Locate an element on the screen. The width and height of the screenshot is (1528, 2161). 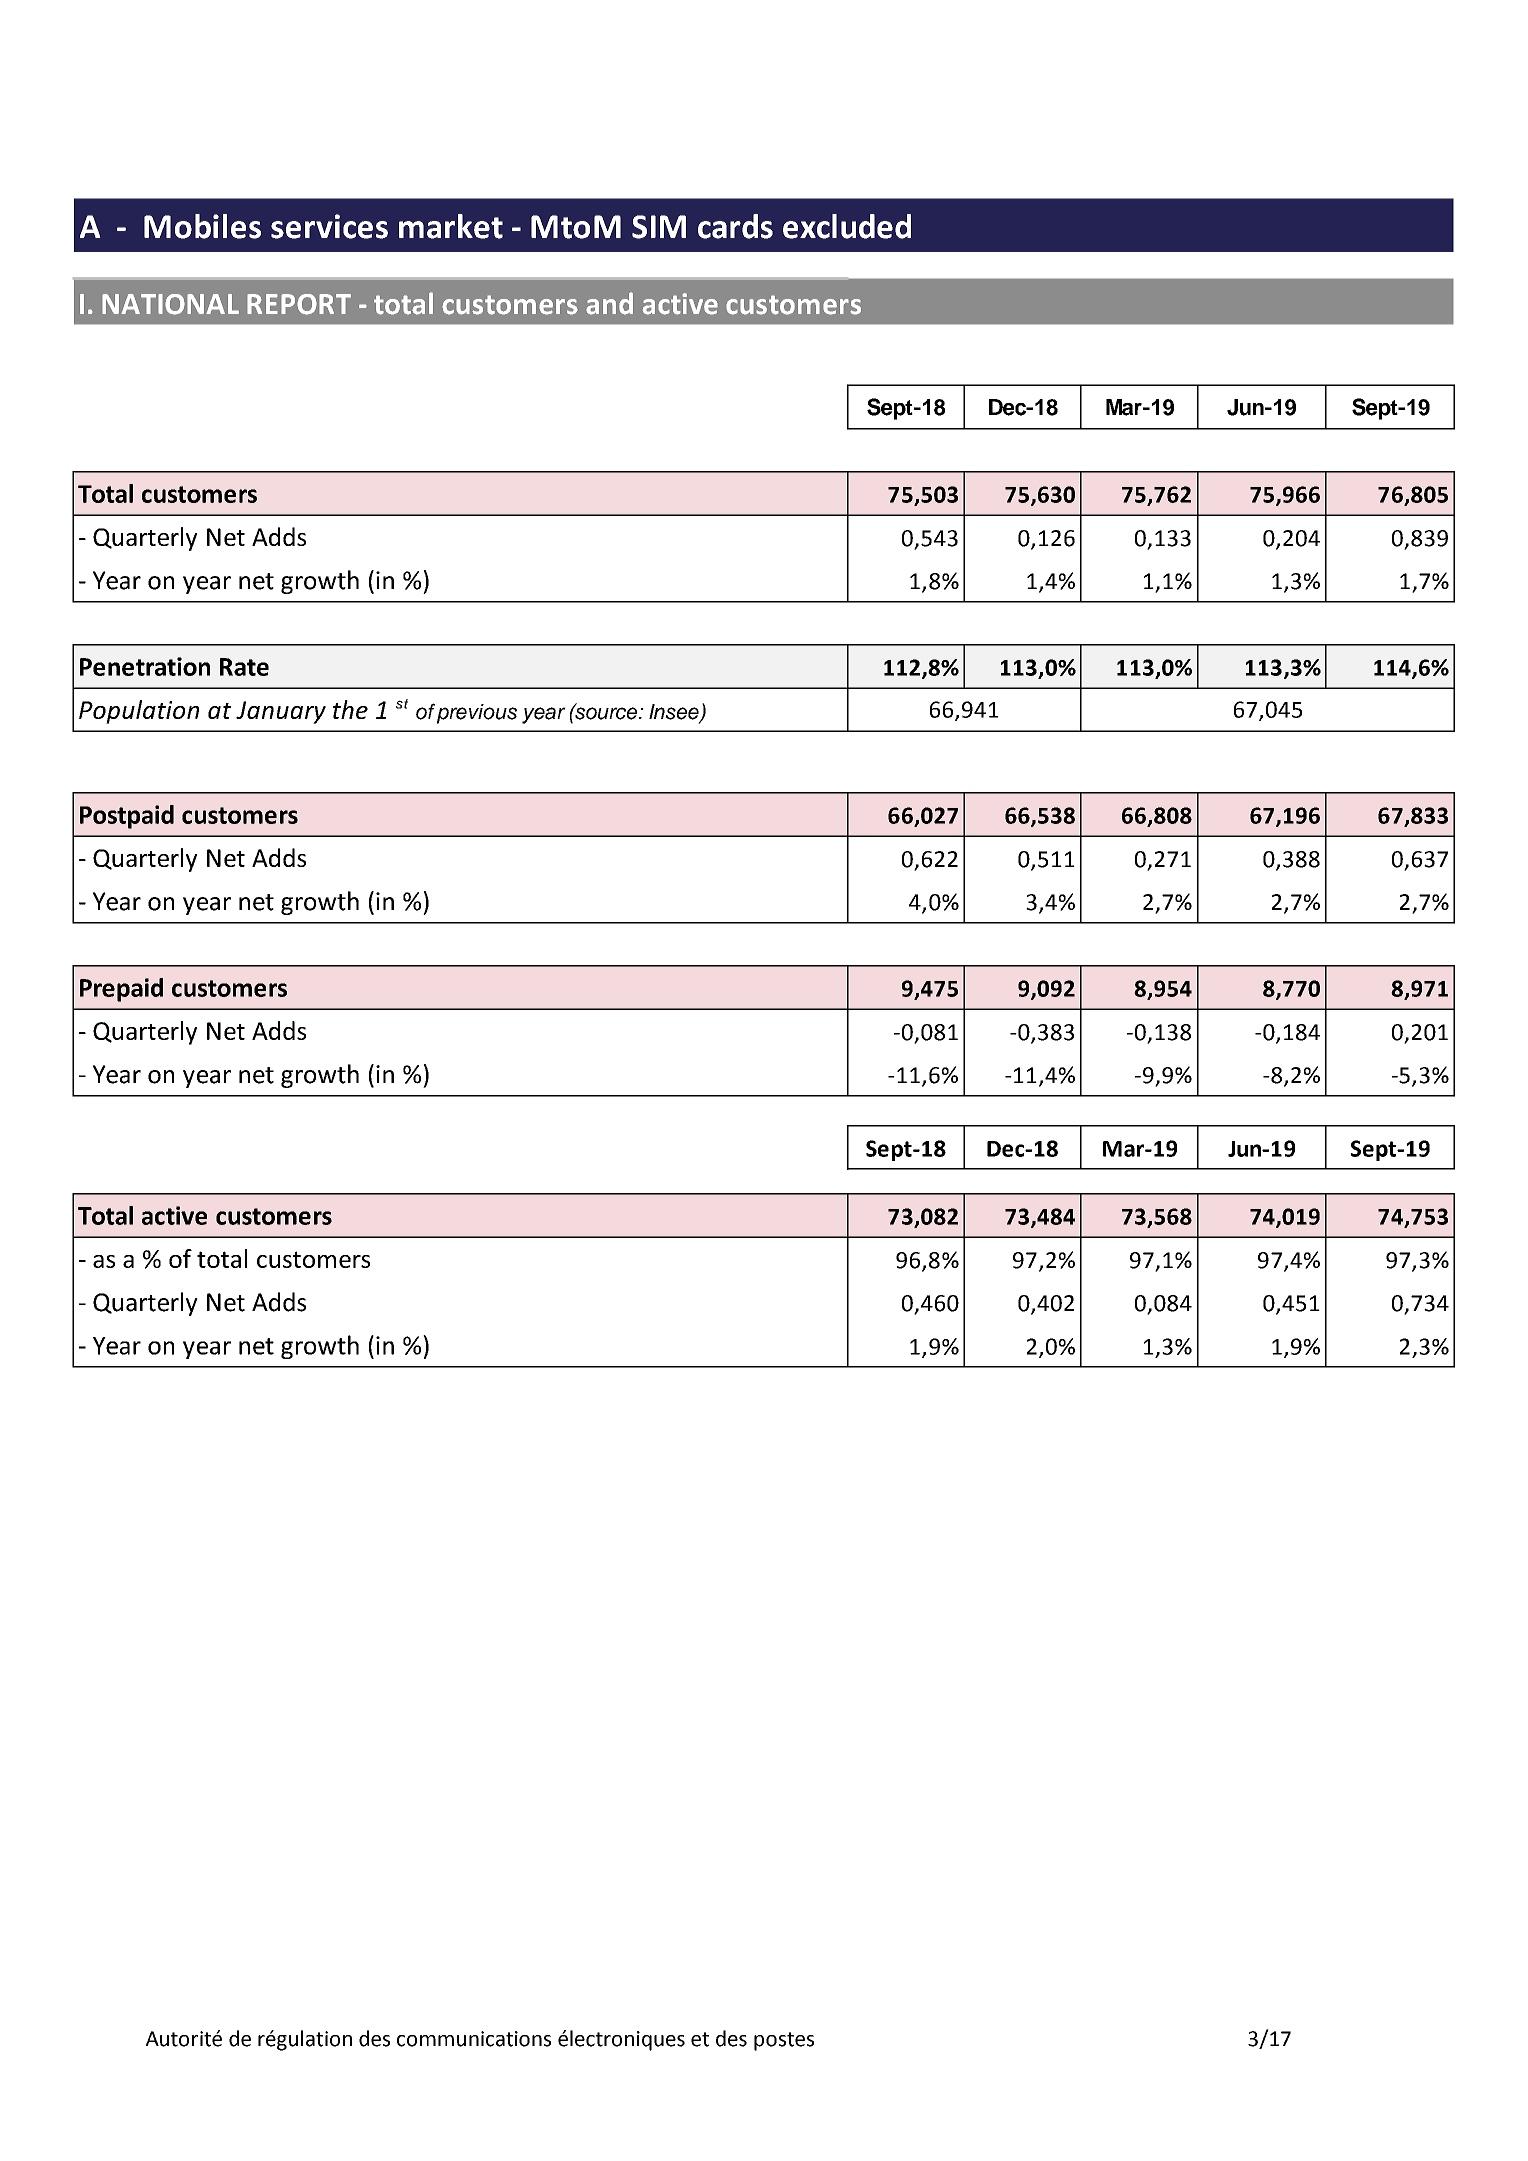
communications is located at coordinates (474, 2039).
